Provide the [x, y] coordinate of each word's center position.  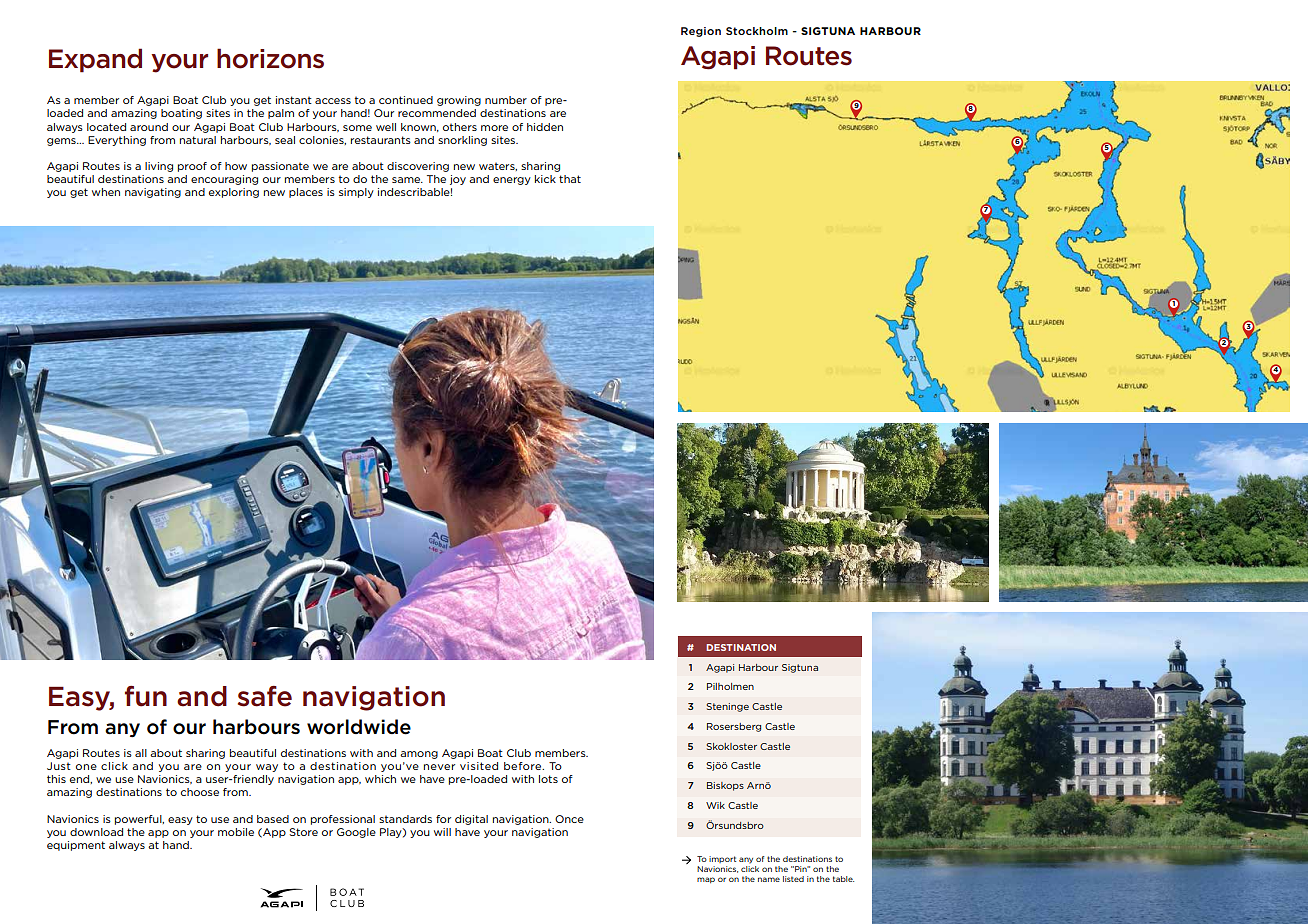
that [570, 179]
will [442, 832]
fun [146, 696]
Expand [95, 60]
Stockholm [757, 31]
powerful [139, 820]
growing [459, 101]
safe [265, 696]
